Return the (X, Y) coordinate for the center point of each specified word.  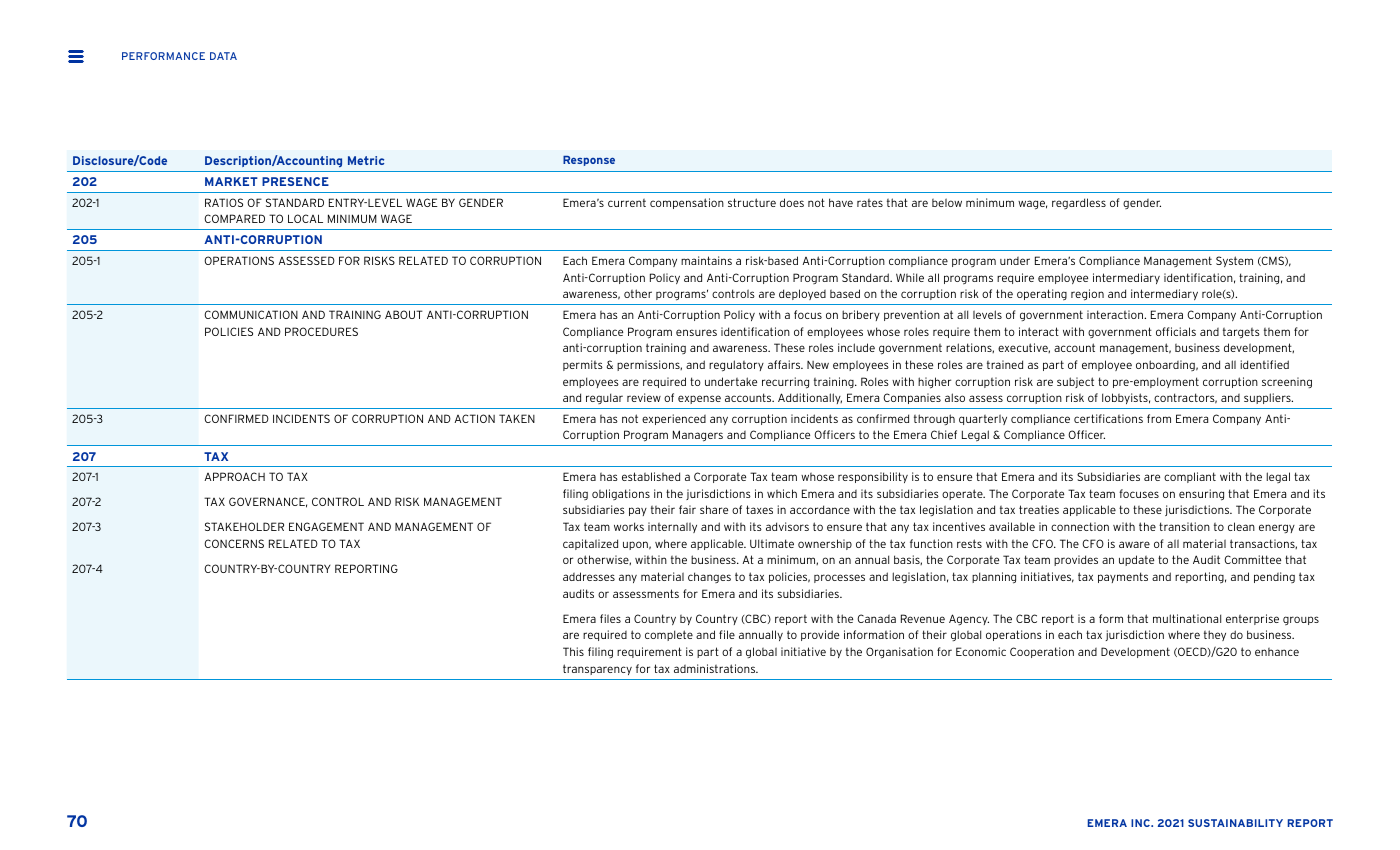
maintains (706, 260)
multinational (1187, 618)
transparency (597, 669)
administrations (716, 668)
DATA (223, 56)
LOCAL (305, 218)
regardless (1079, 203)
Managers (698, 436)
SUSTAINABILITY (1235, 823)
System (1234, 261)
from (1159, 418)
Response (589, 161)
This (573, 651)
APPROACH (234, 476)
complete (669, 635)
